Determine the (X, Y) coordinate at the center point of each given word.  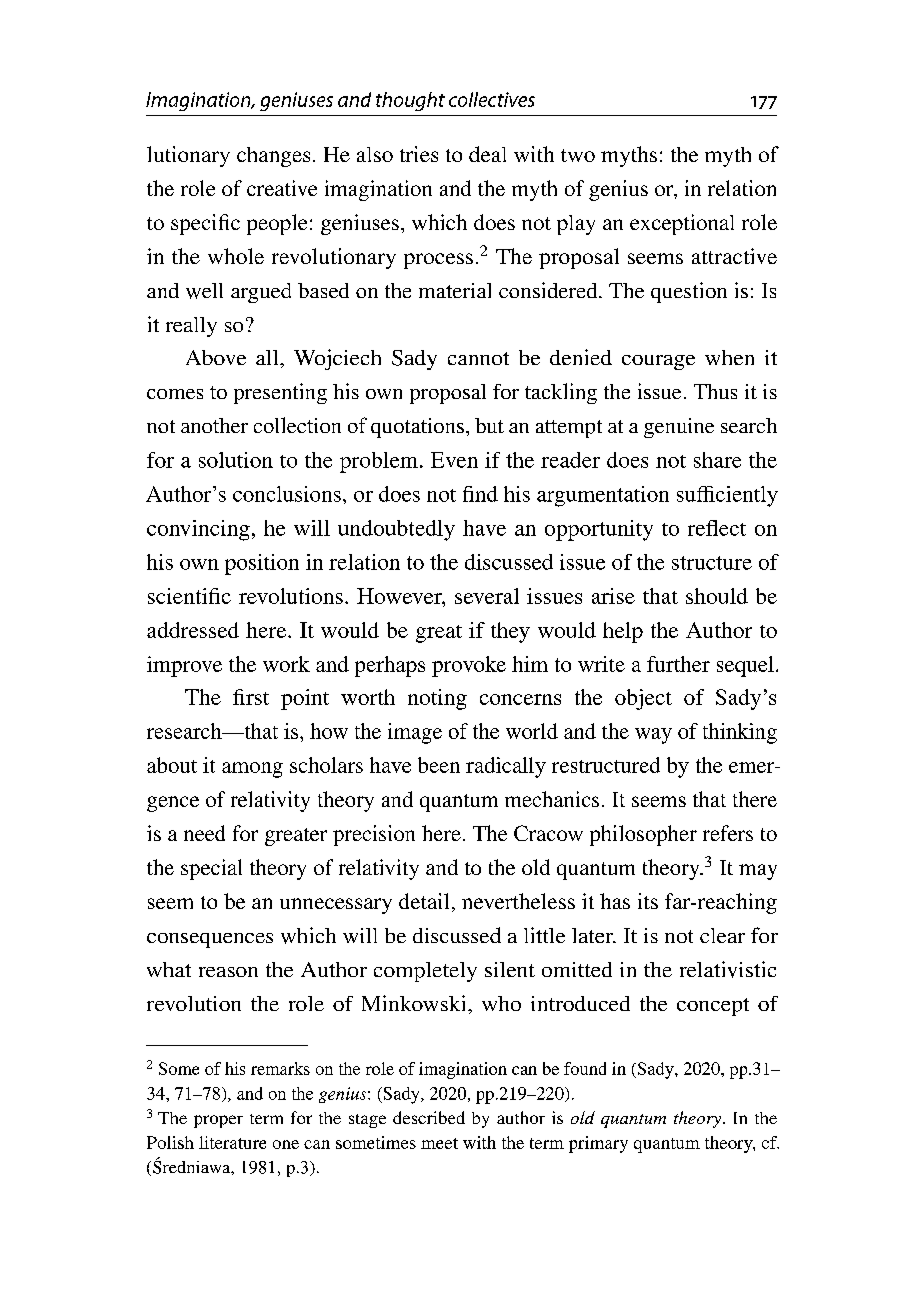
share (717, 460)
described (429, 1117)
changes (273, 157)
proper (218, 1121)
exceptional (682, 224)
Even (454, 460)
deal (487, 154)
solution (236, 460)
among (252, 770)
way (653, 736)
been (439, 765)
